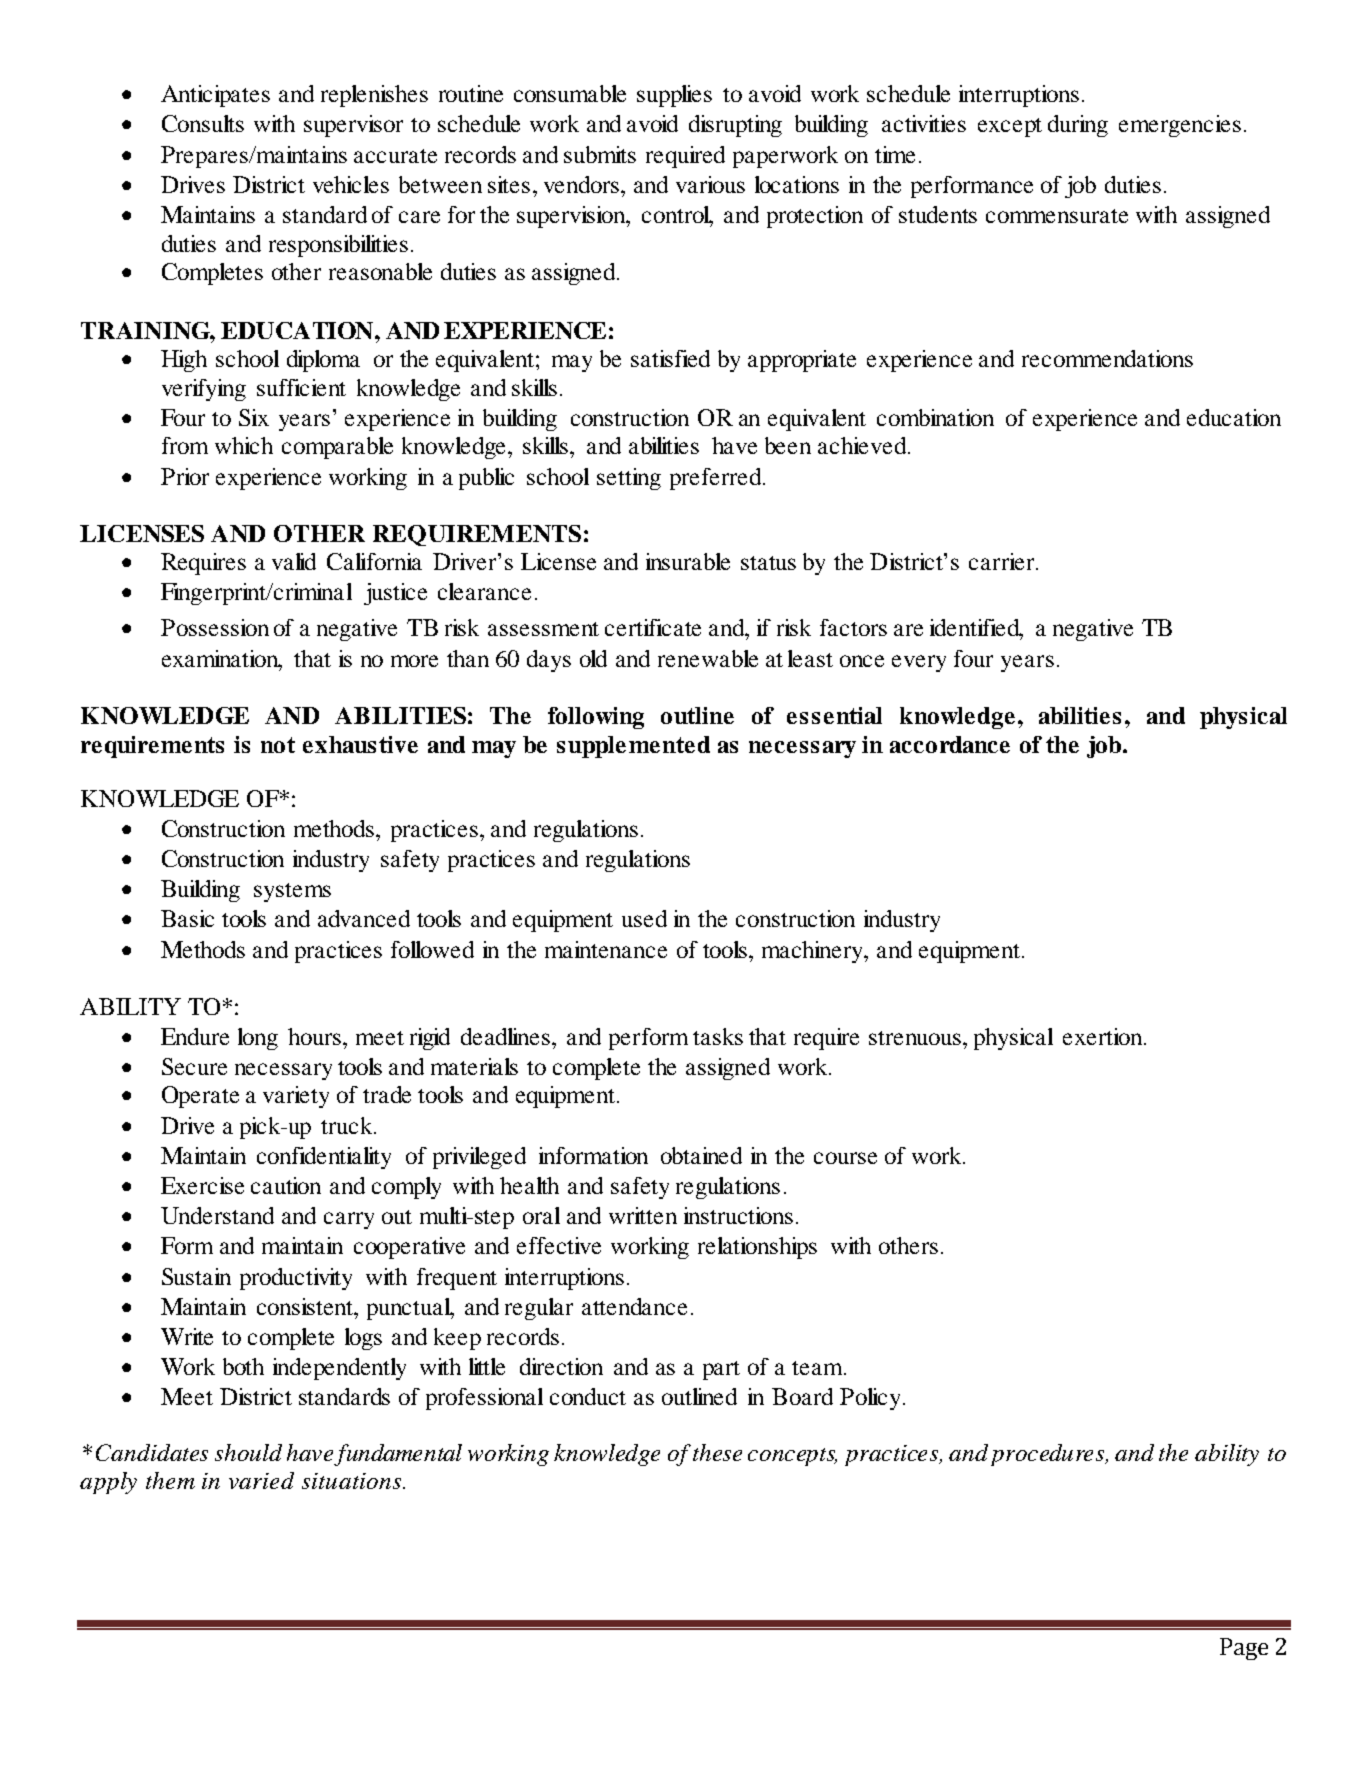 This page has width=1368, height=1771. I want to click on should, so click(248, 1452).
